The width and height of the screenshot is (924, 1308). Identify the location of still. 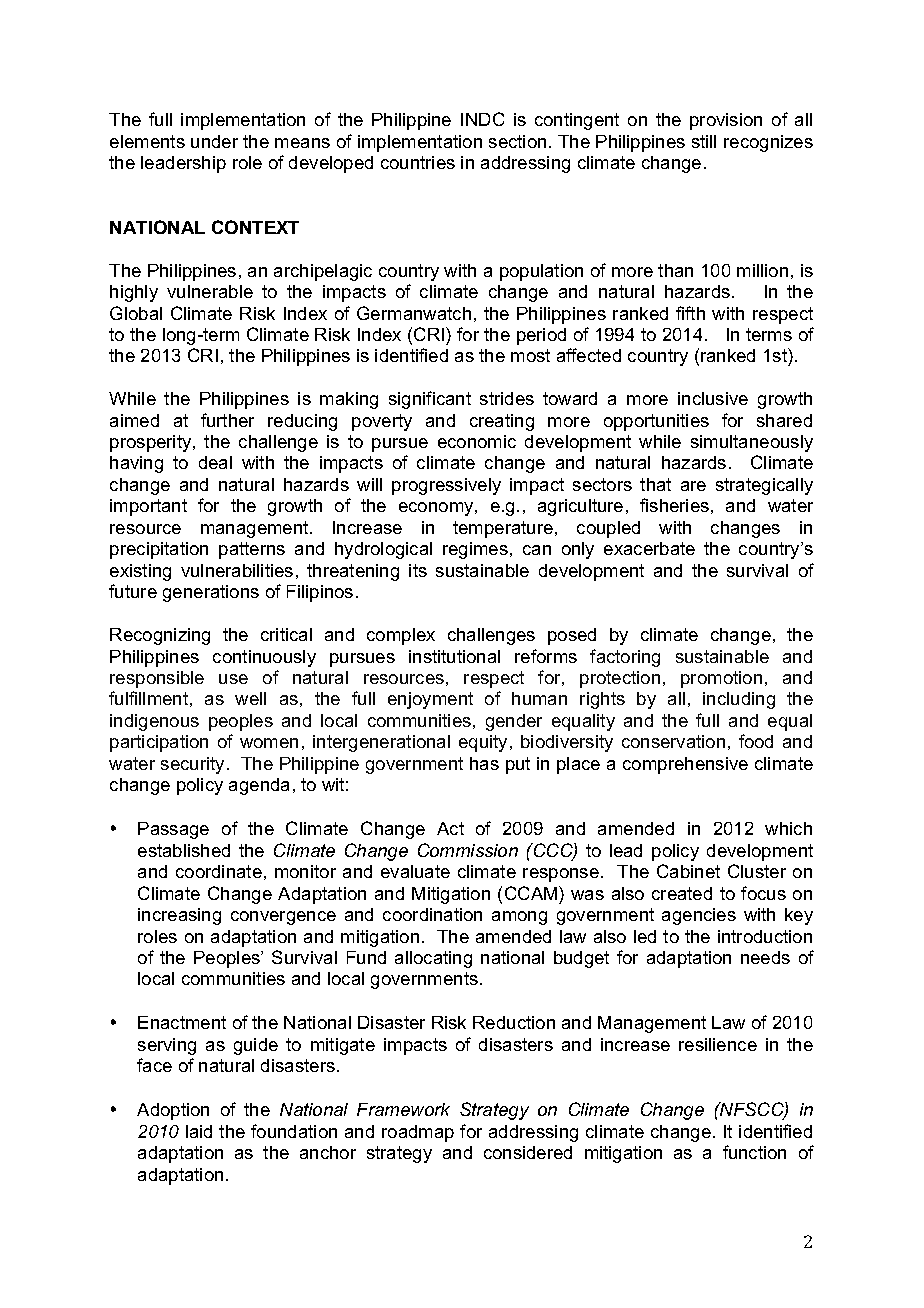
(704, 141).
